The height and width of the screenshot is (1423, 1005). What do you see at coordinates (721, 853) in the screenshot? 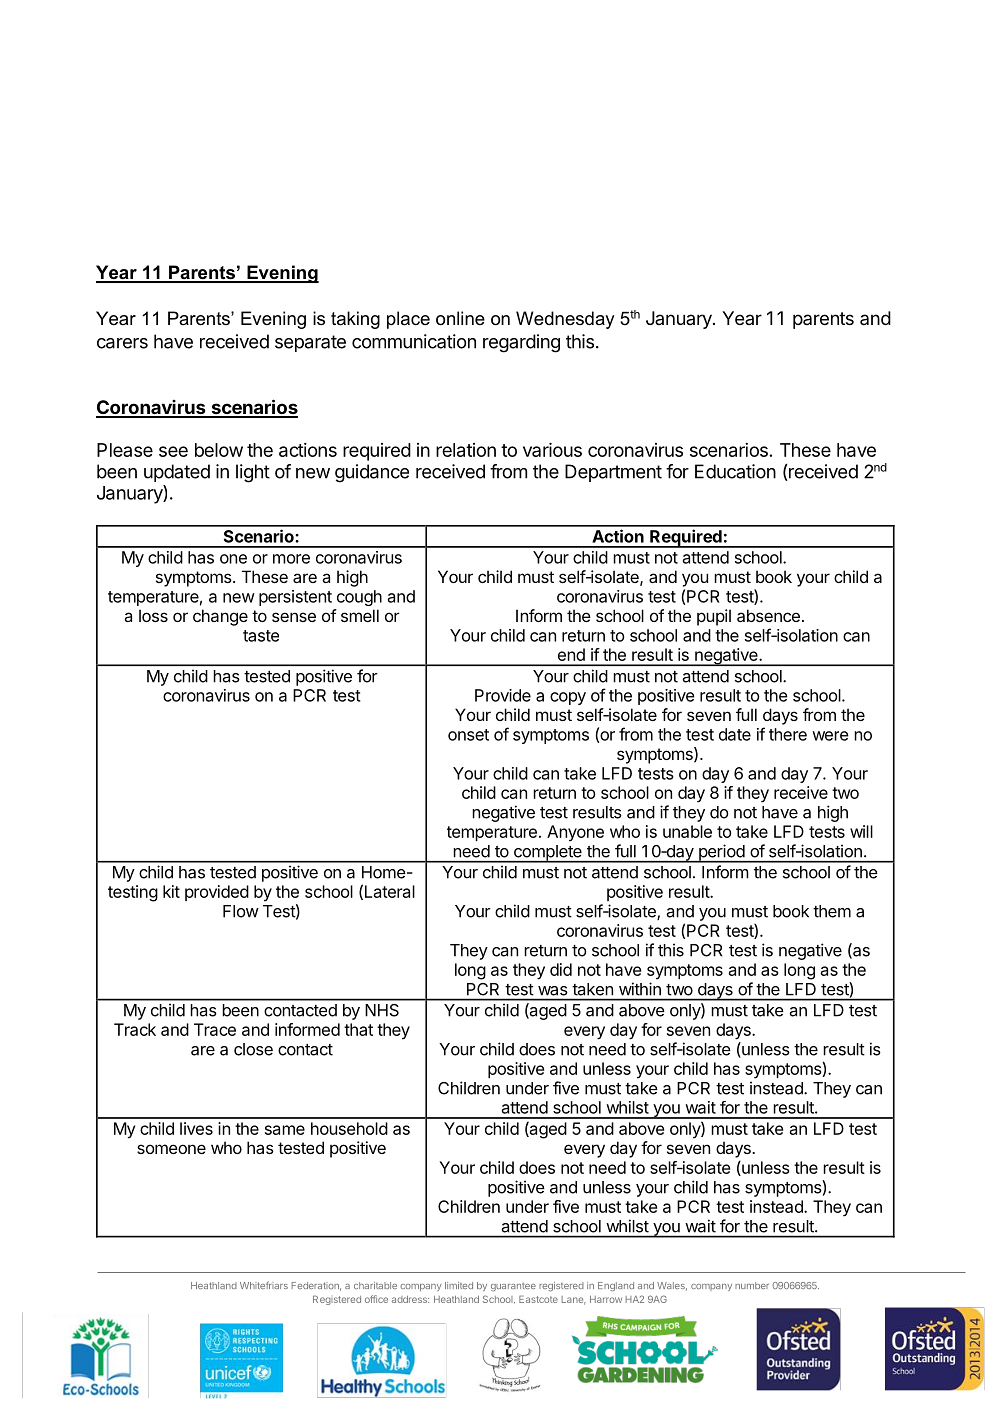
I see `period` at bounding box center [721, 853].
